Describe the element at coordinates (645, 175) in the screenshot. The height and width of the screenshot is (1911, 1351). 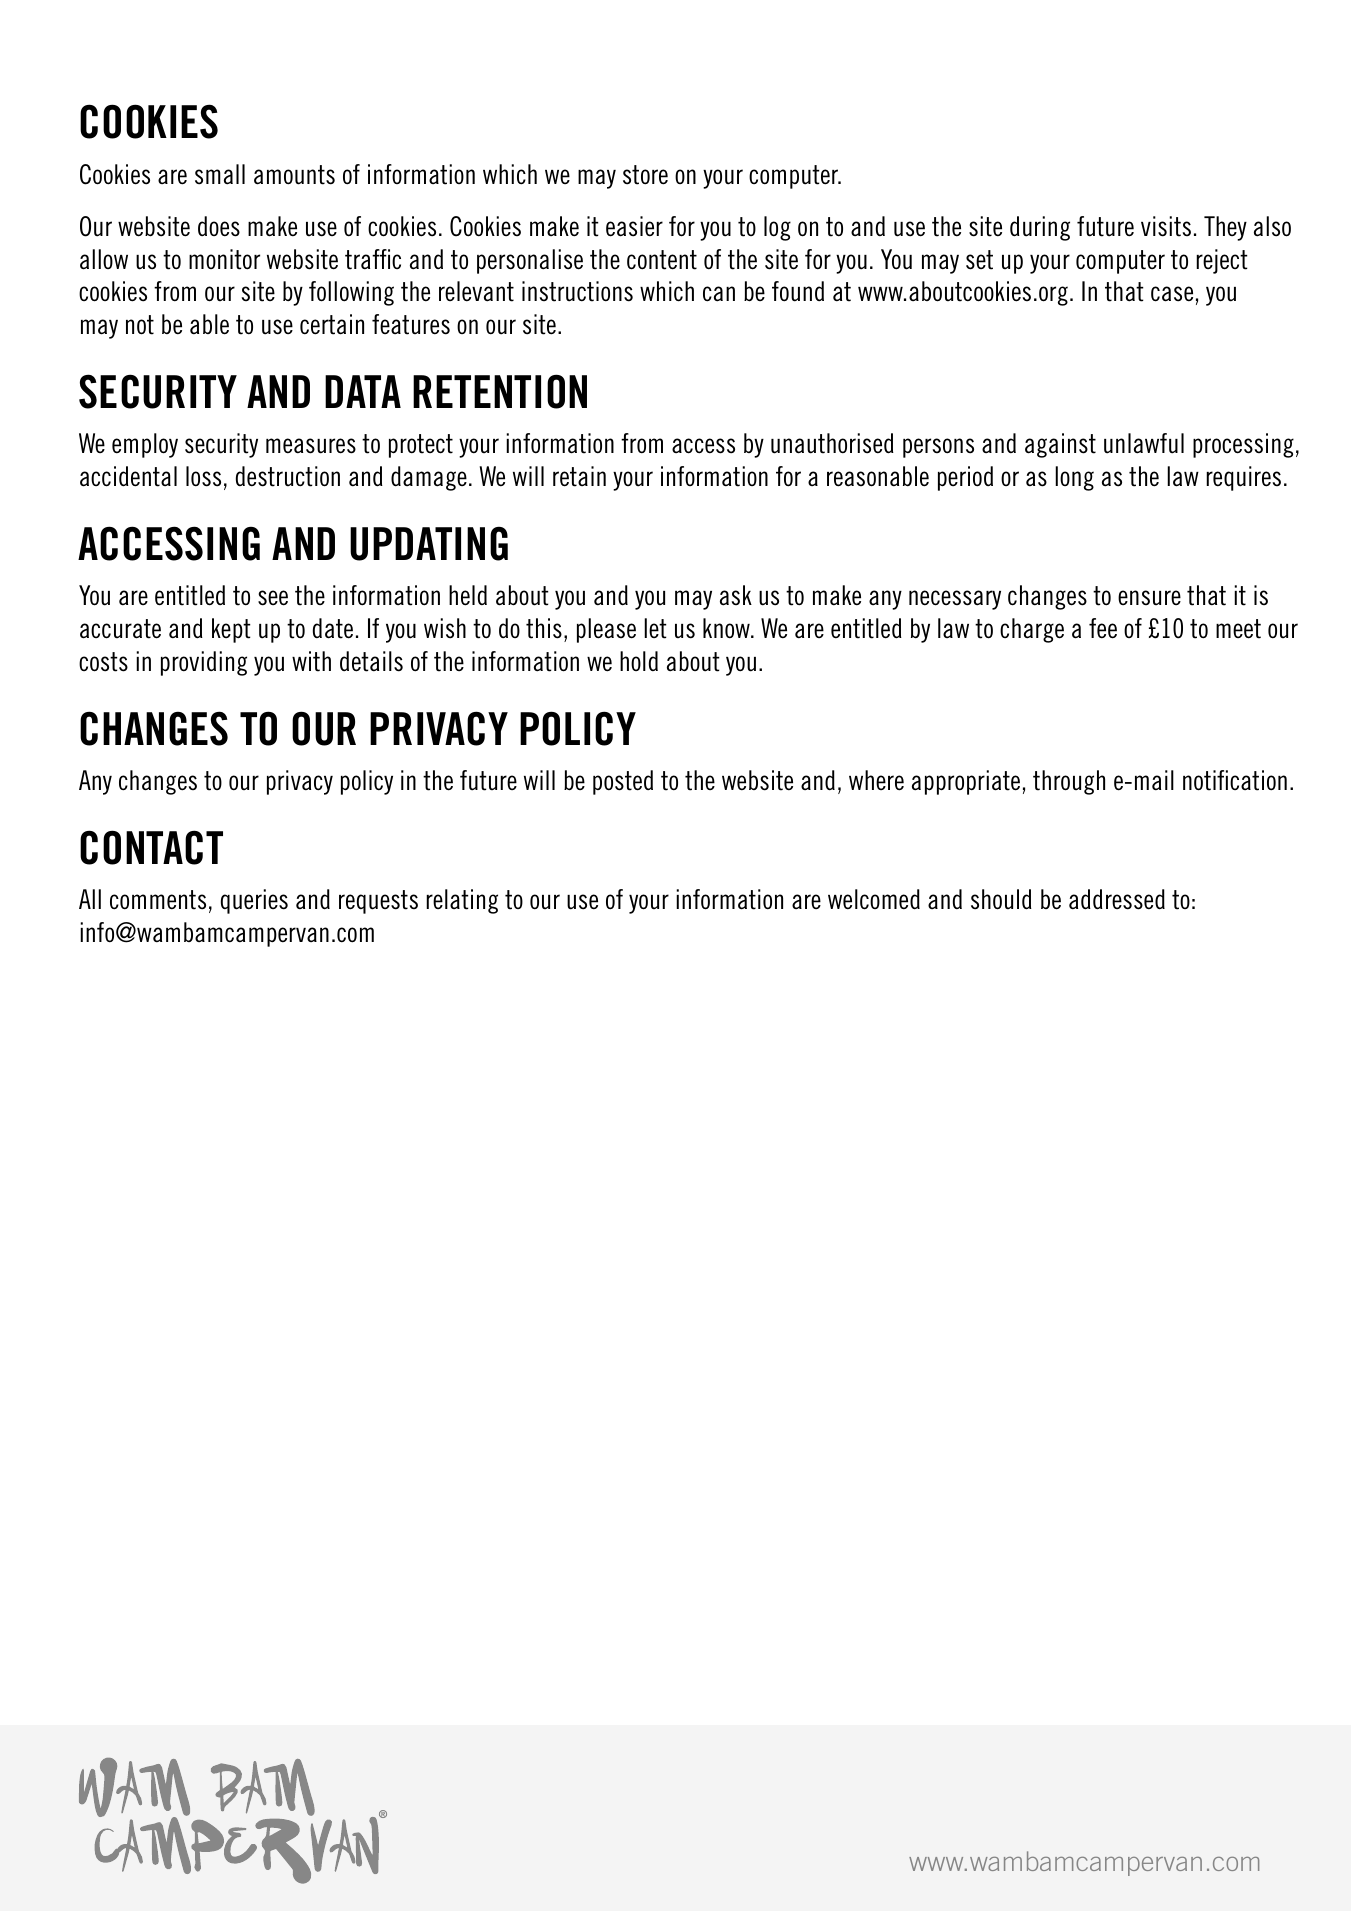
I see `store` at that location.
